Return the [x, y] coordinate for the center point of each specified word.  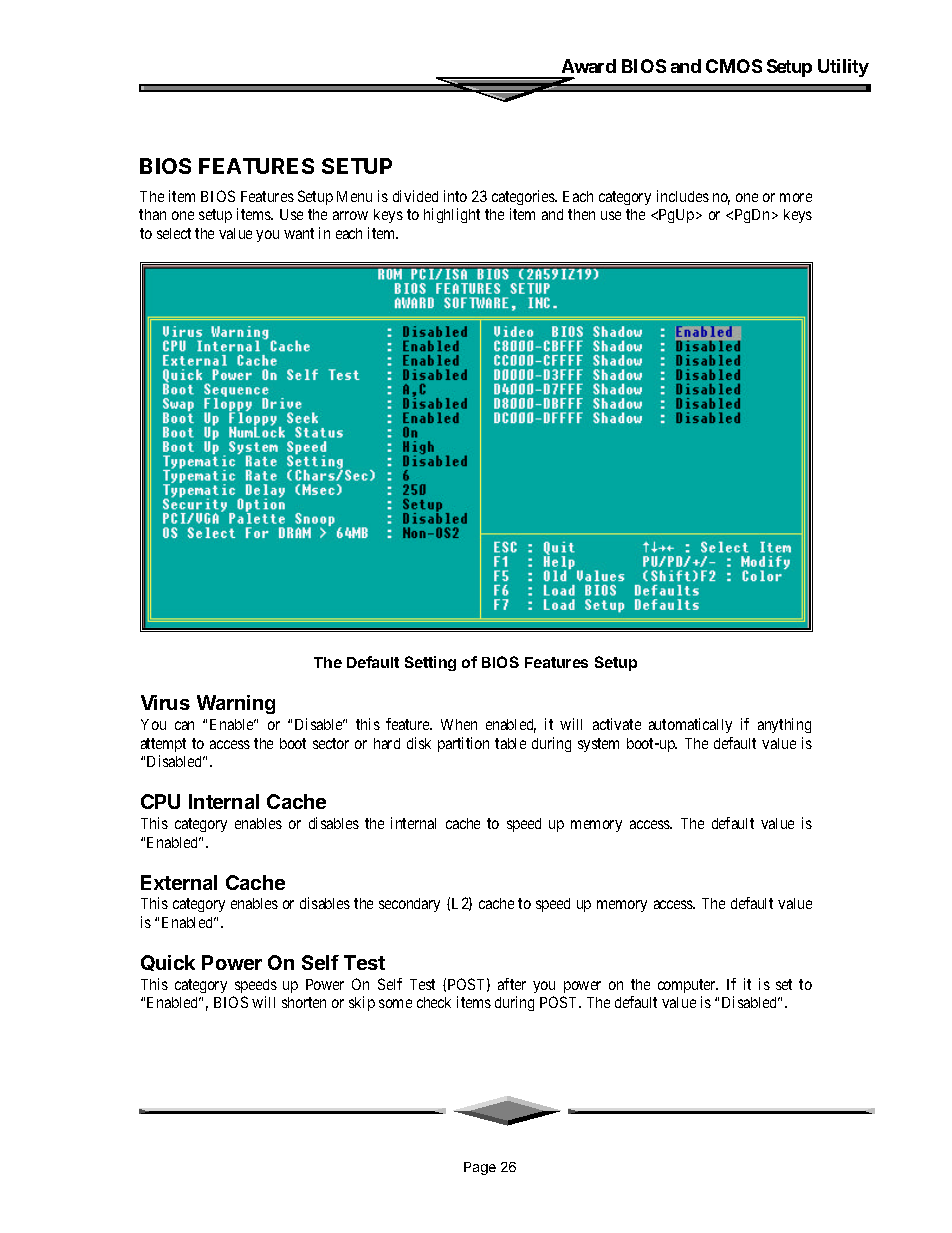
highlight [452, 215]
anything [784, 725]
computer [688, 986]
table [510, 743]
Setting [430, 663]
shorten [304, 1002]
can [184, 725]
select [174, 233]
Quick [168, 963]
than [152, 214]
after [512, 984]
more [796, 197]
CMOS [734, 66]
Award [589, 66]
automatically [690, 725]
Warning [236, 704]
